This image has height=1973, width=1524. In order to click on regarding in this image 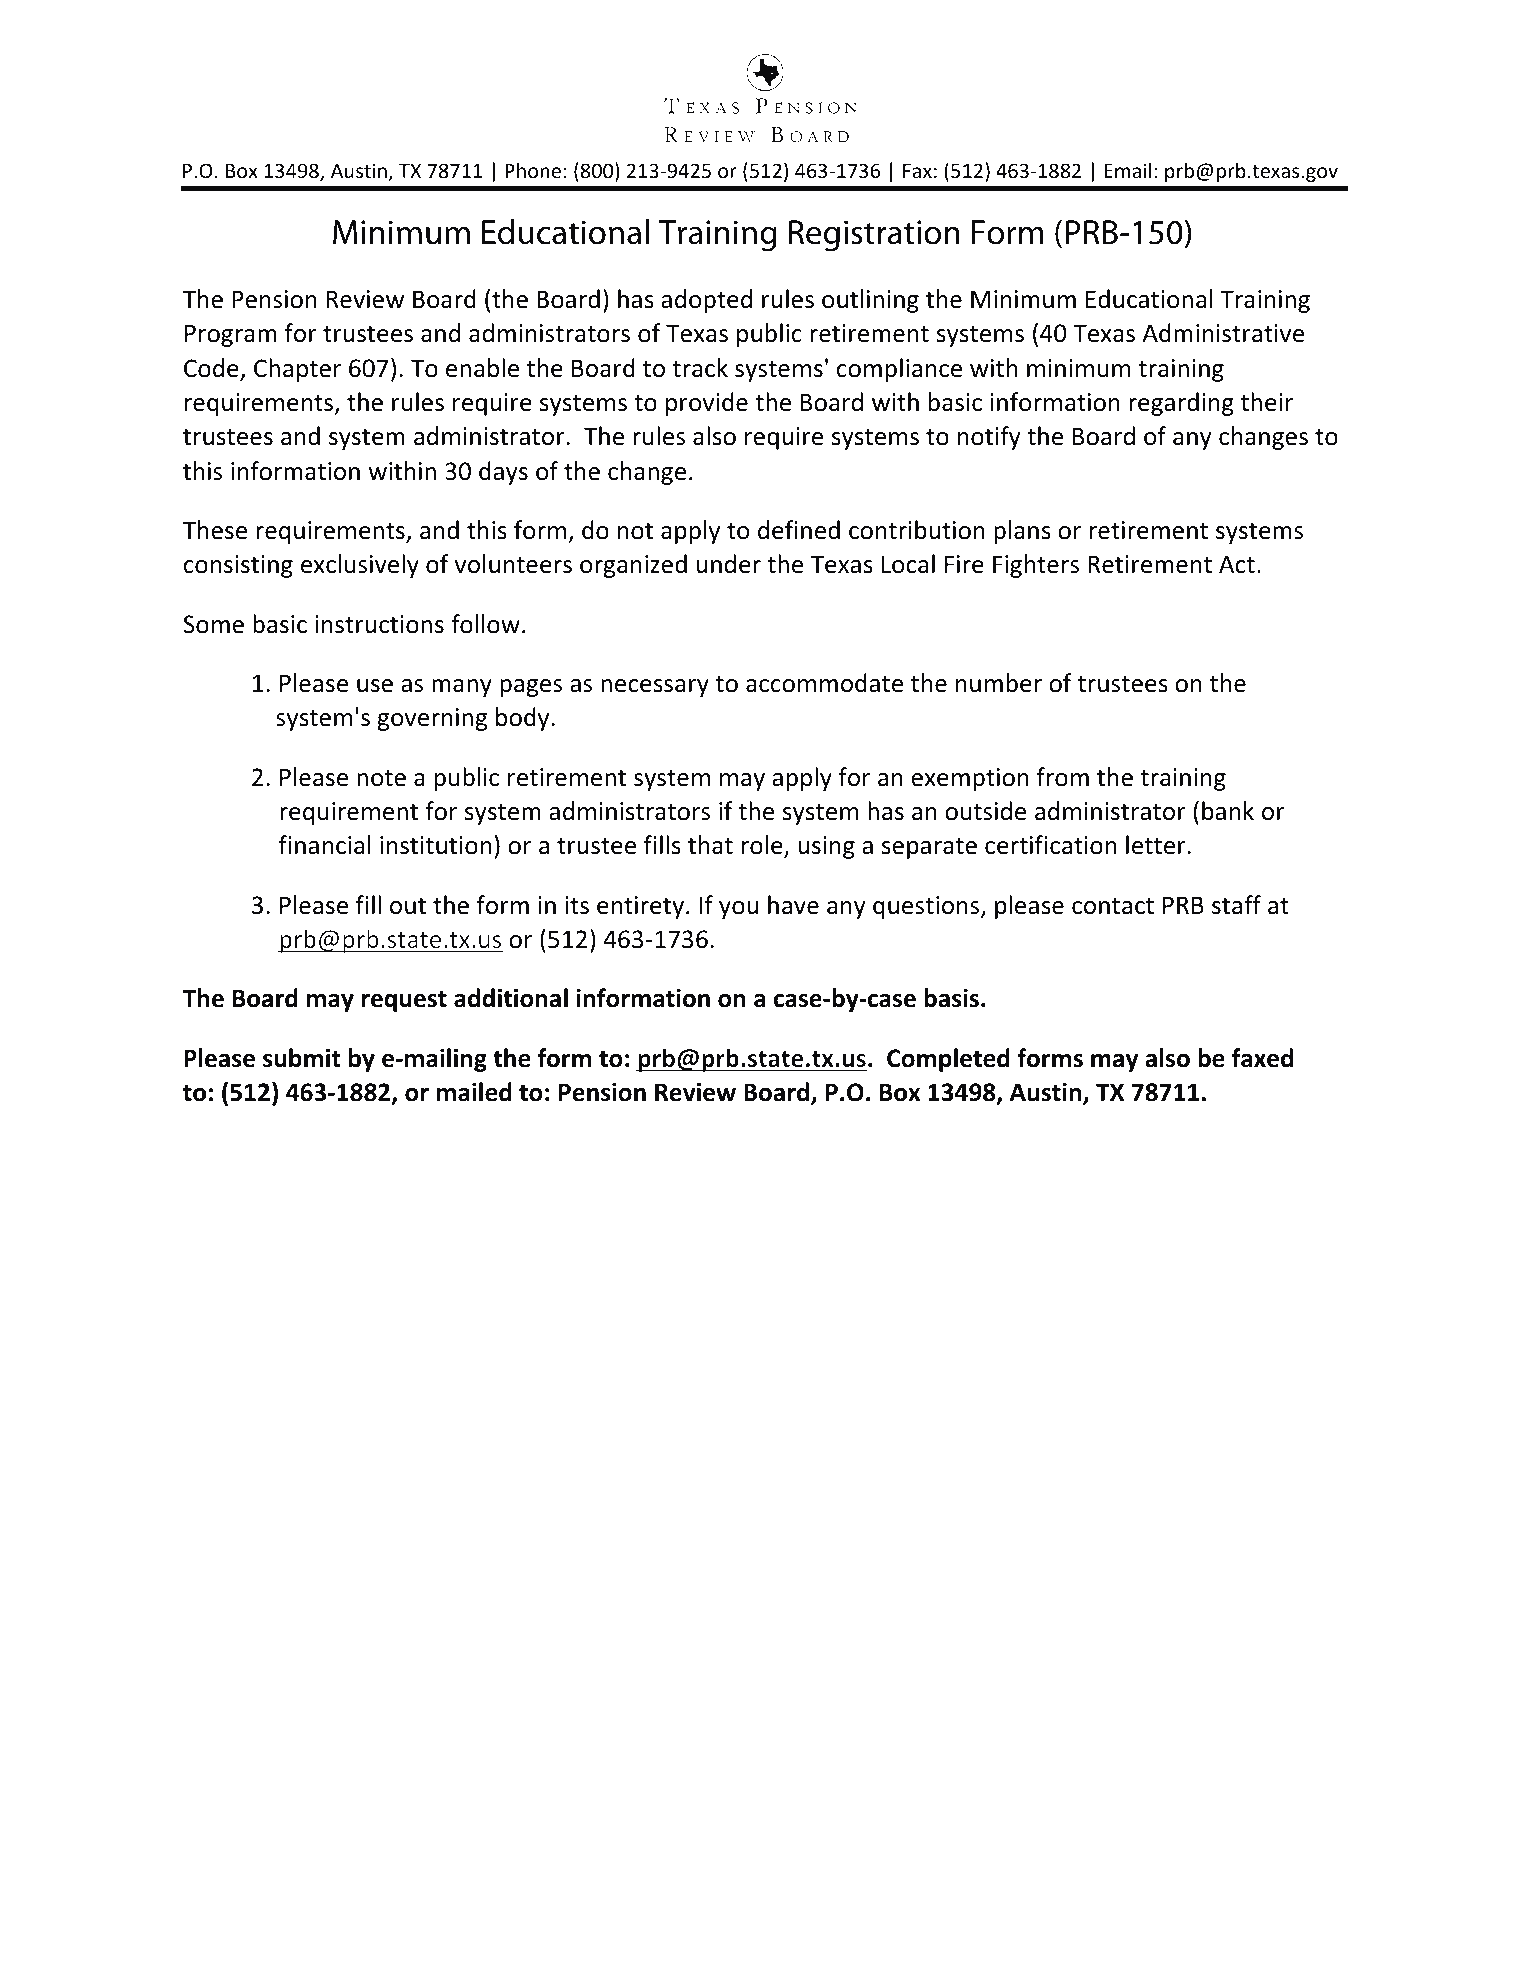, I will do `click(1181, 404)`.
